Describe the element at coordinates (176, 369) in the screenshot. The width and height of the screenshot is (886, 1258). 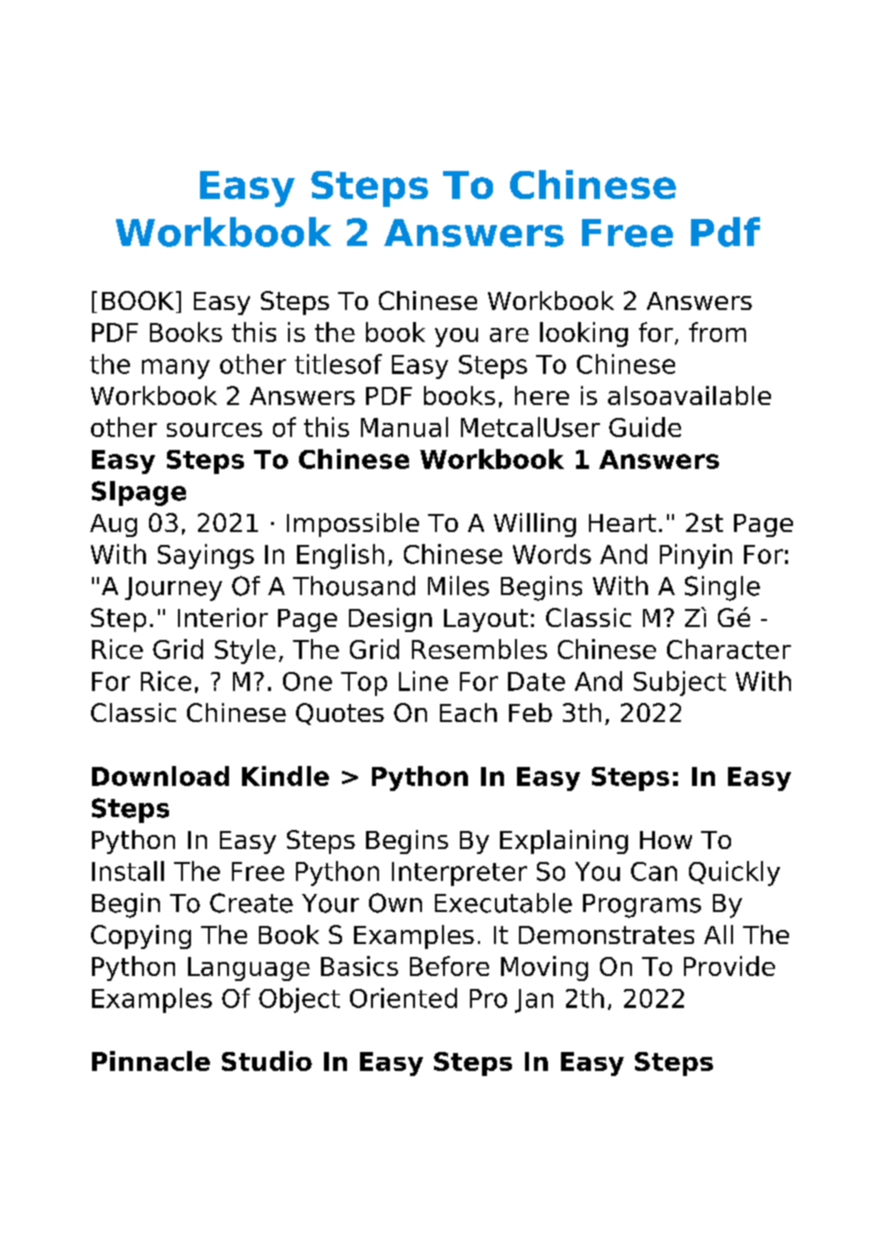
I see `many` at that location.
